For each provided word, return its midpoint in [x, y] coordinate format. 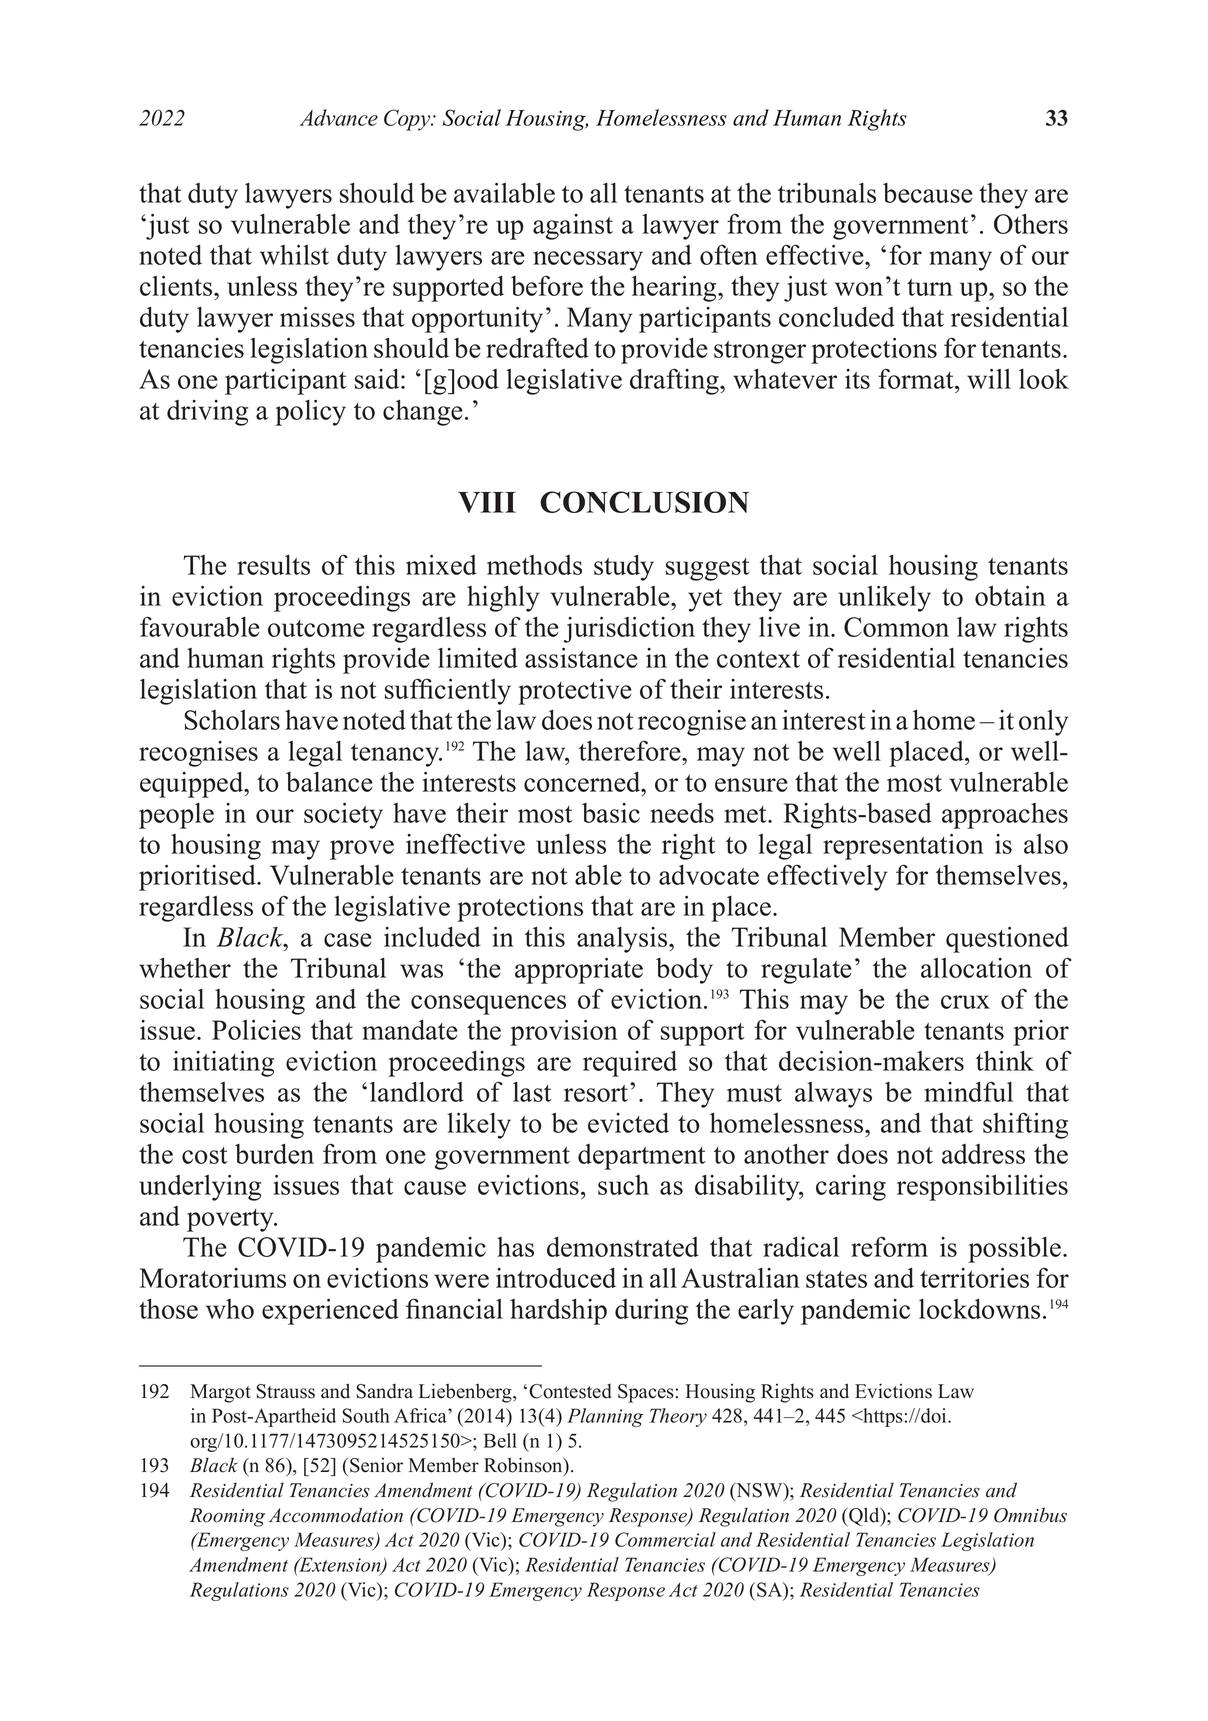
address [983, 1154]
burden [274, 1154]
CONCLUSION [644, 502]
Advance [338, 117]
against [573, 227]
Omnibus [1030, 1515]
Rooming [227, 1517]
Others [1031, 224]
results [273, 565]
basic [611, 813]
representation [903, 846]
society [343, 815]
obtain [1010, 595]
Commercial [665, 1539]
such [623, 1185]
